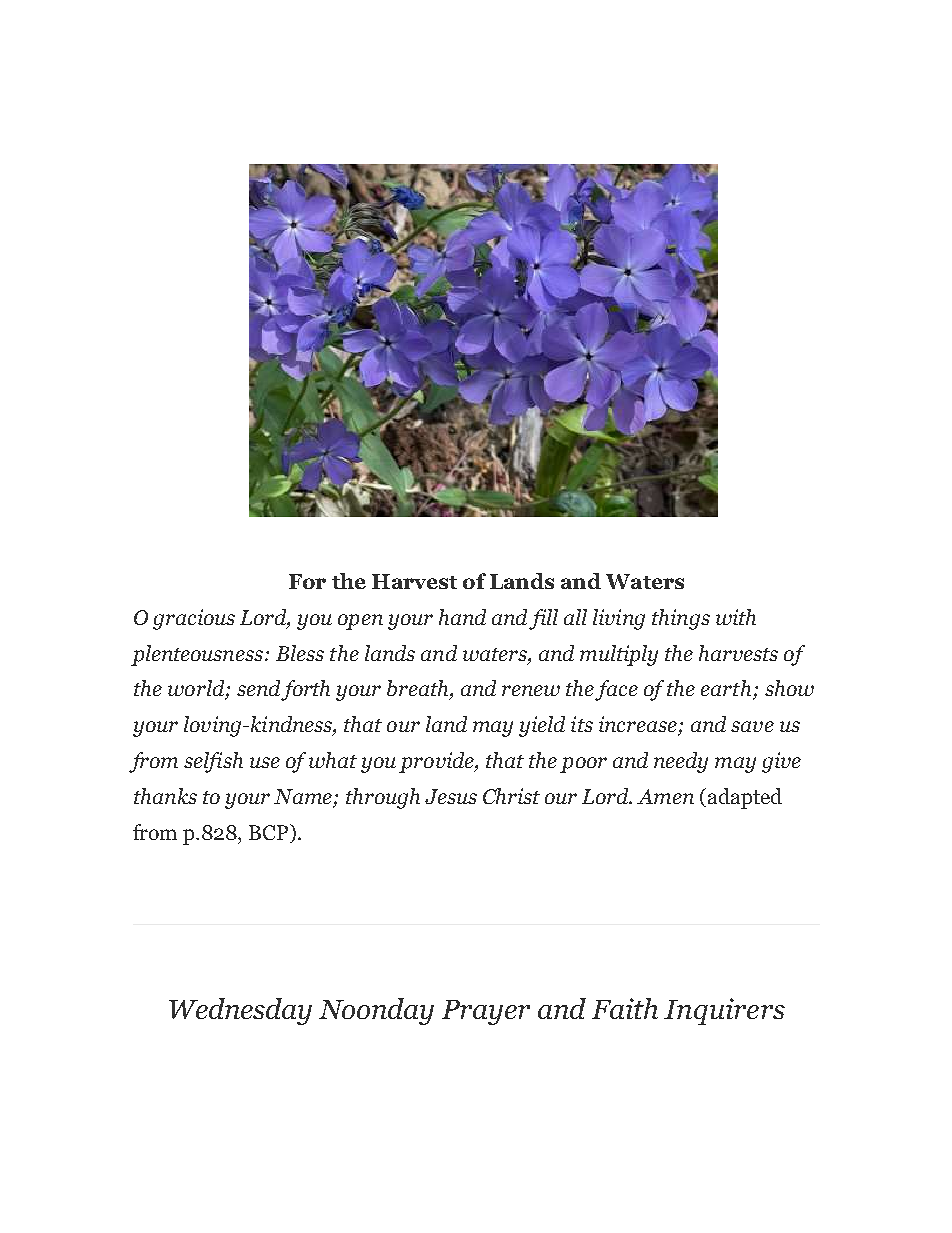 Image resolution: width=952 pixels, height=1233 pixels. What do you see at coordinates (437, 762) in the screenshot?
I see `provide` at bounding box center [437, 762].
